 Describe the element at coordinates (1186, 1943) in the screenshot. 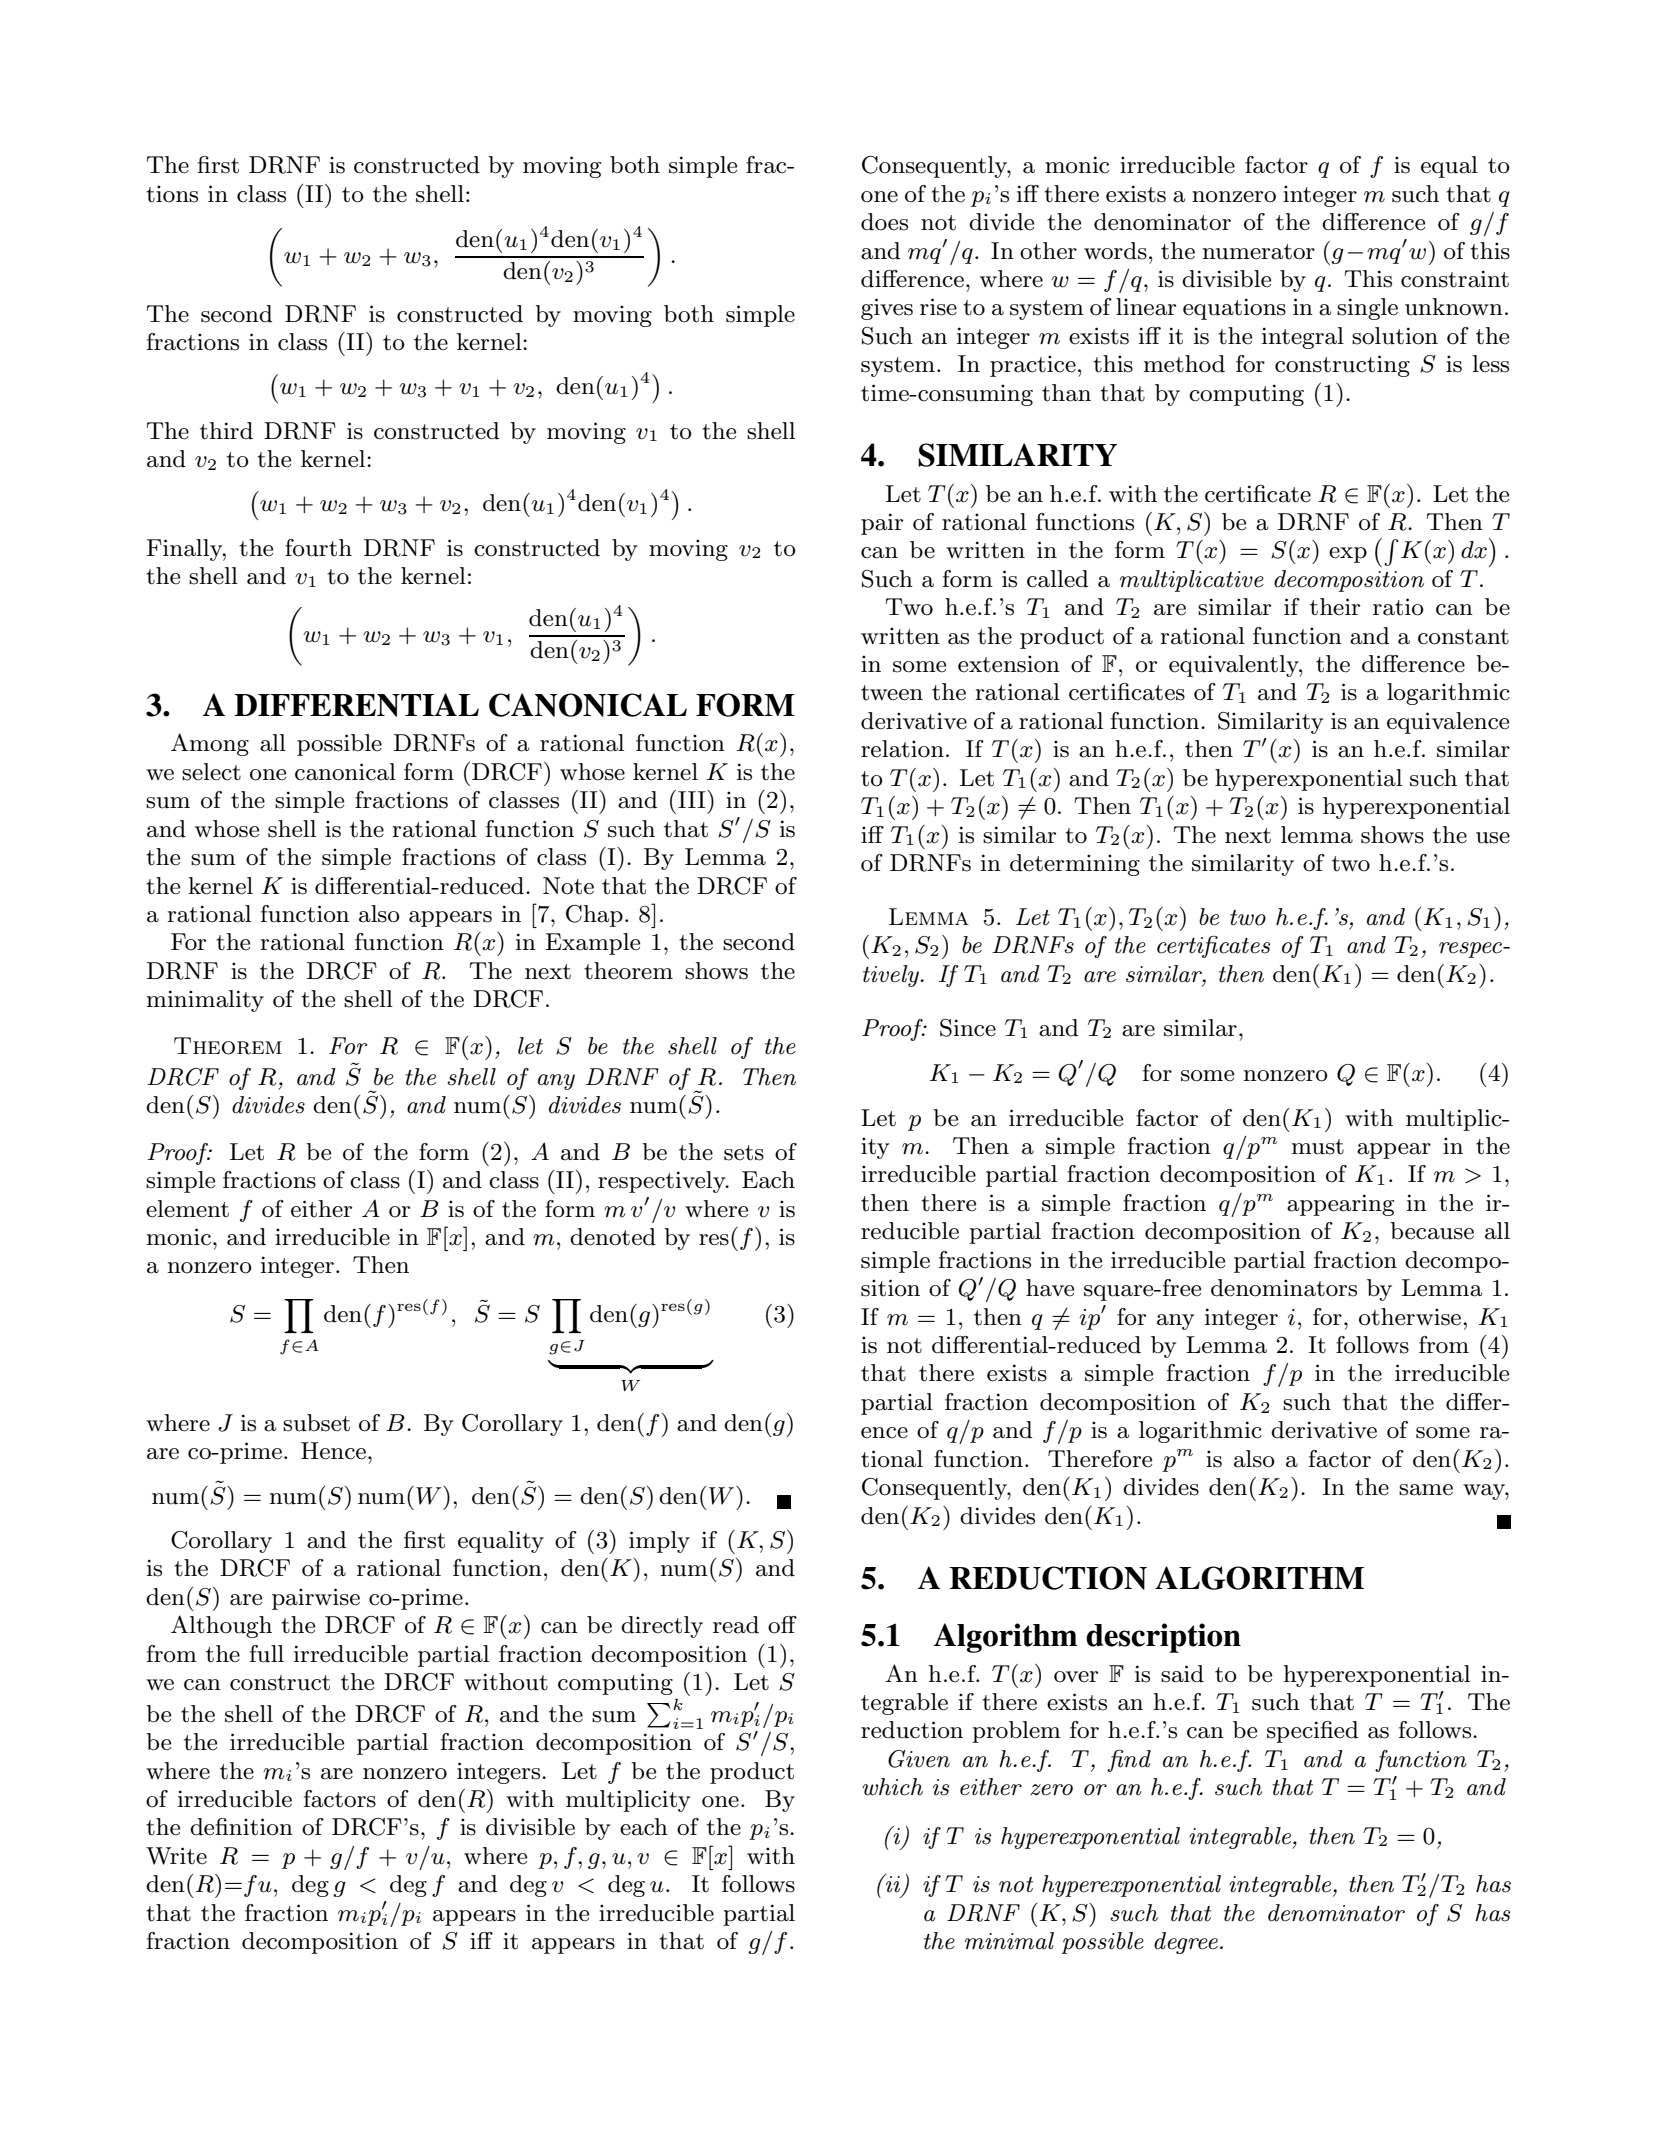

I see `degree` at that location.
